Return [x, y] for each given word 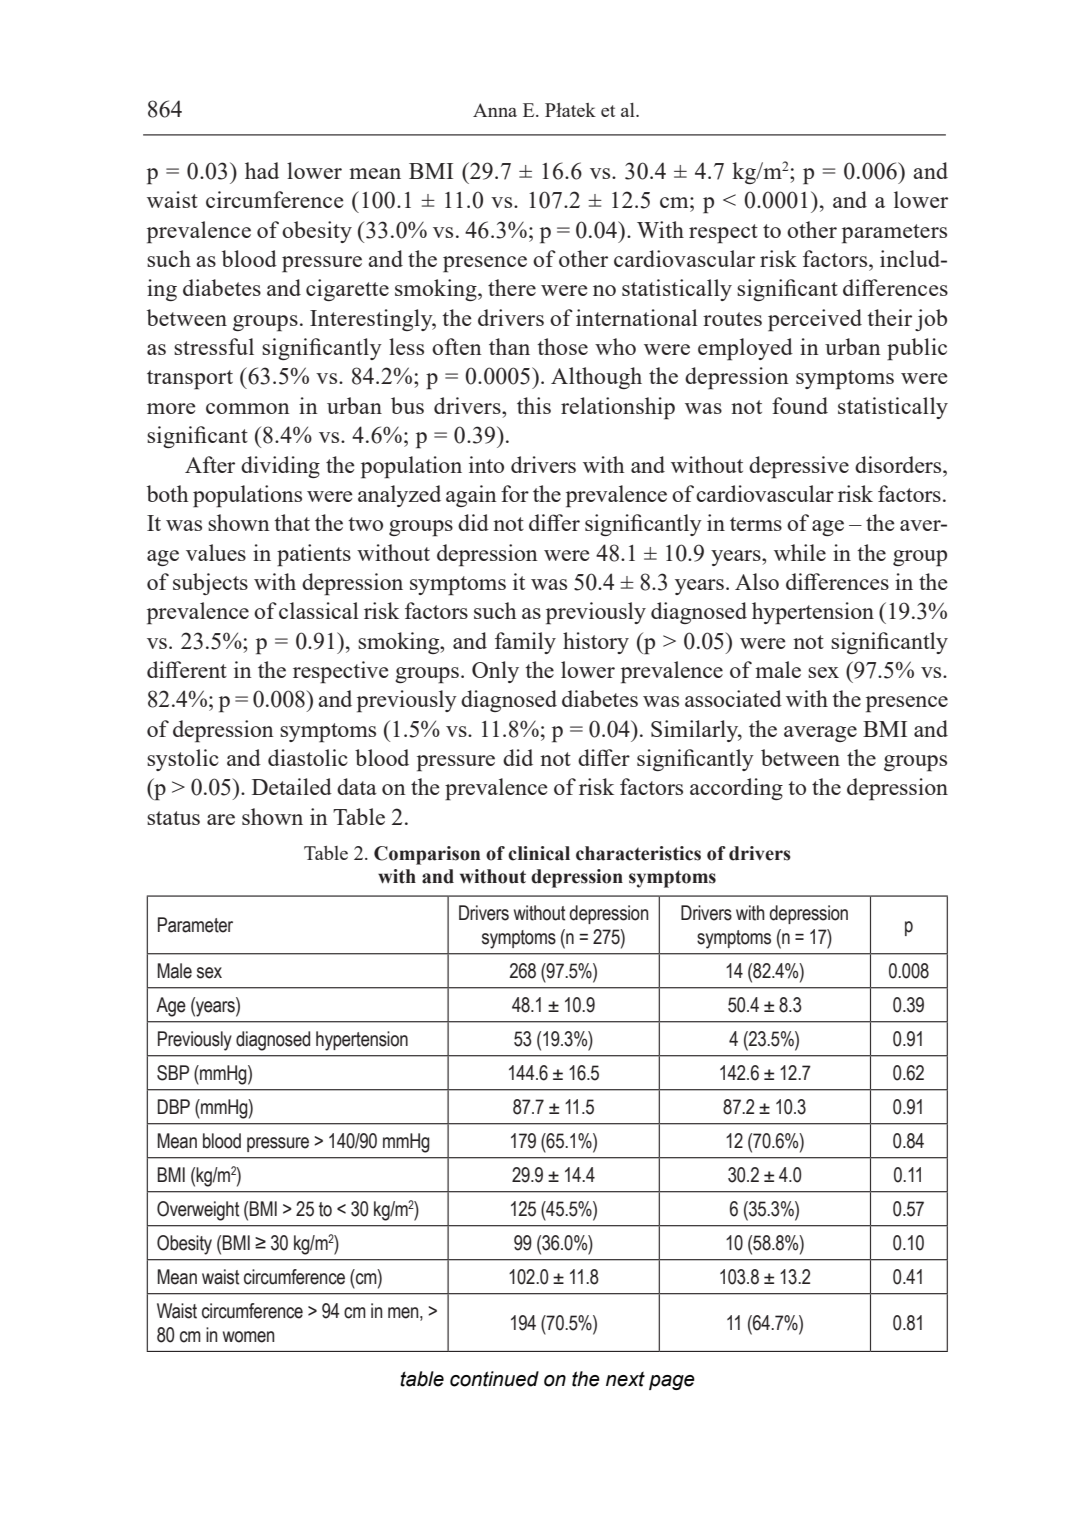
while [800, 552]
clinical [539, 853]
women [248, 1337]
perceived [815, 320]
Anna [495, 110]
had [262, 170]
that [292, 522]
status [173, 818]
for [515, 493]
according [736, 789]
